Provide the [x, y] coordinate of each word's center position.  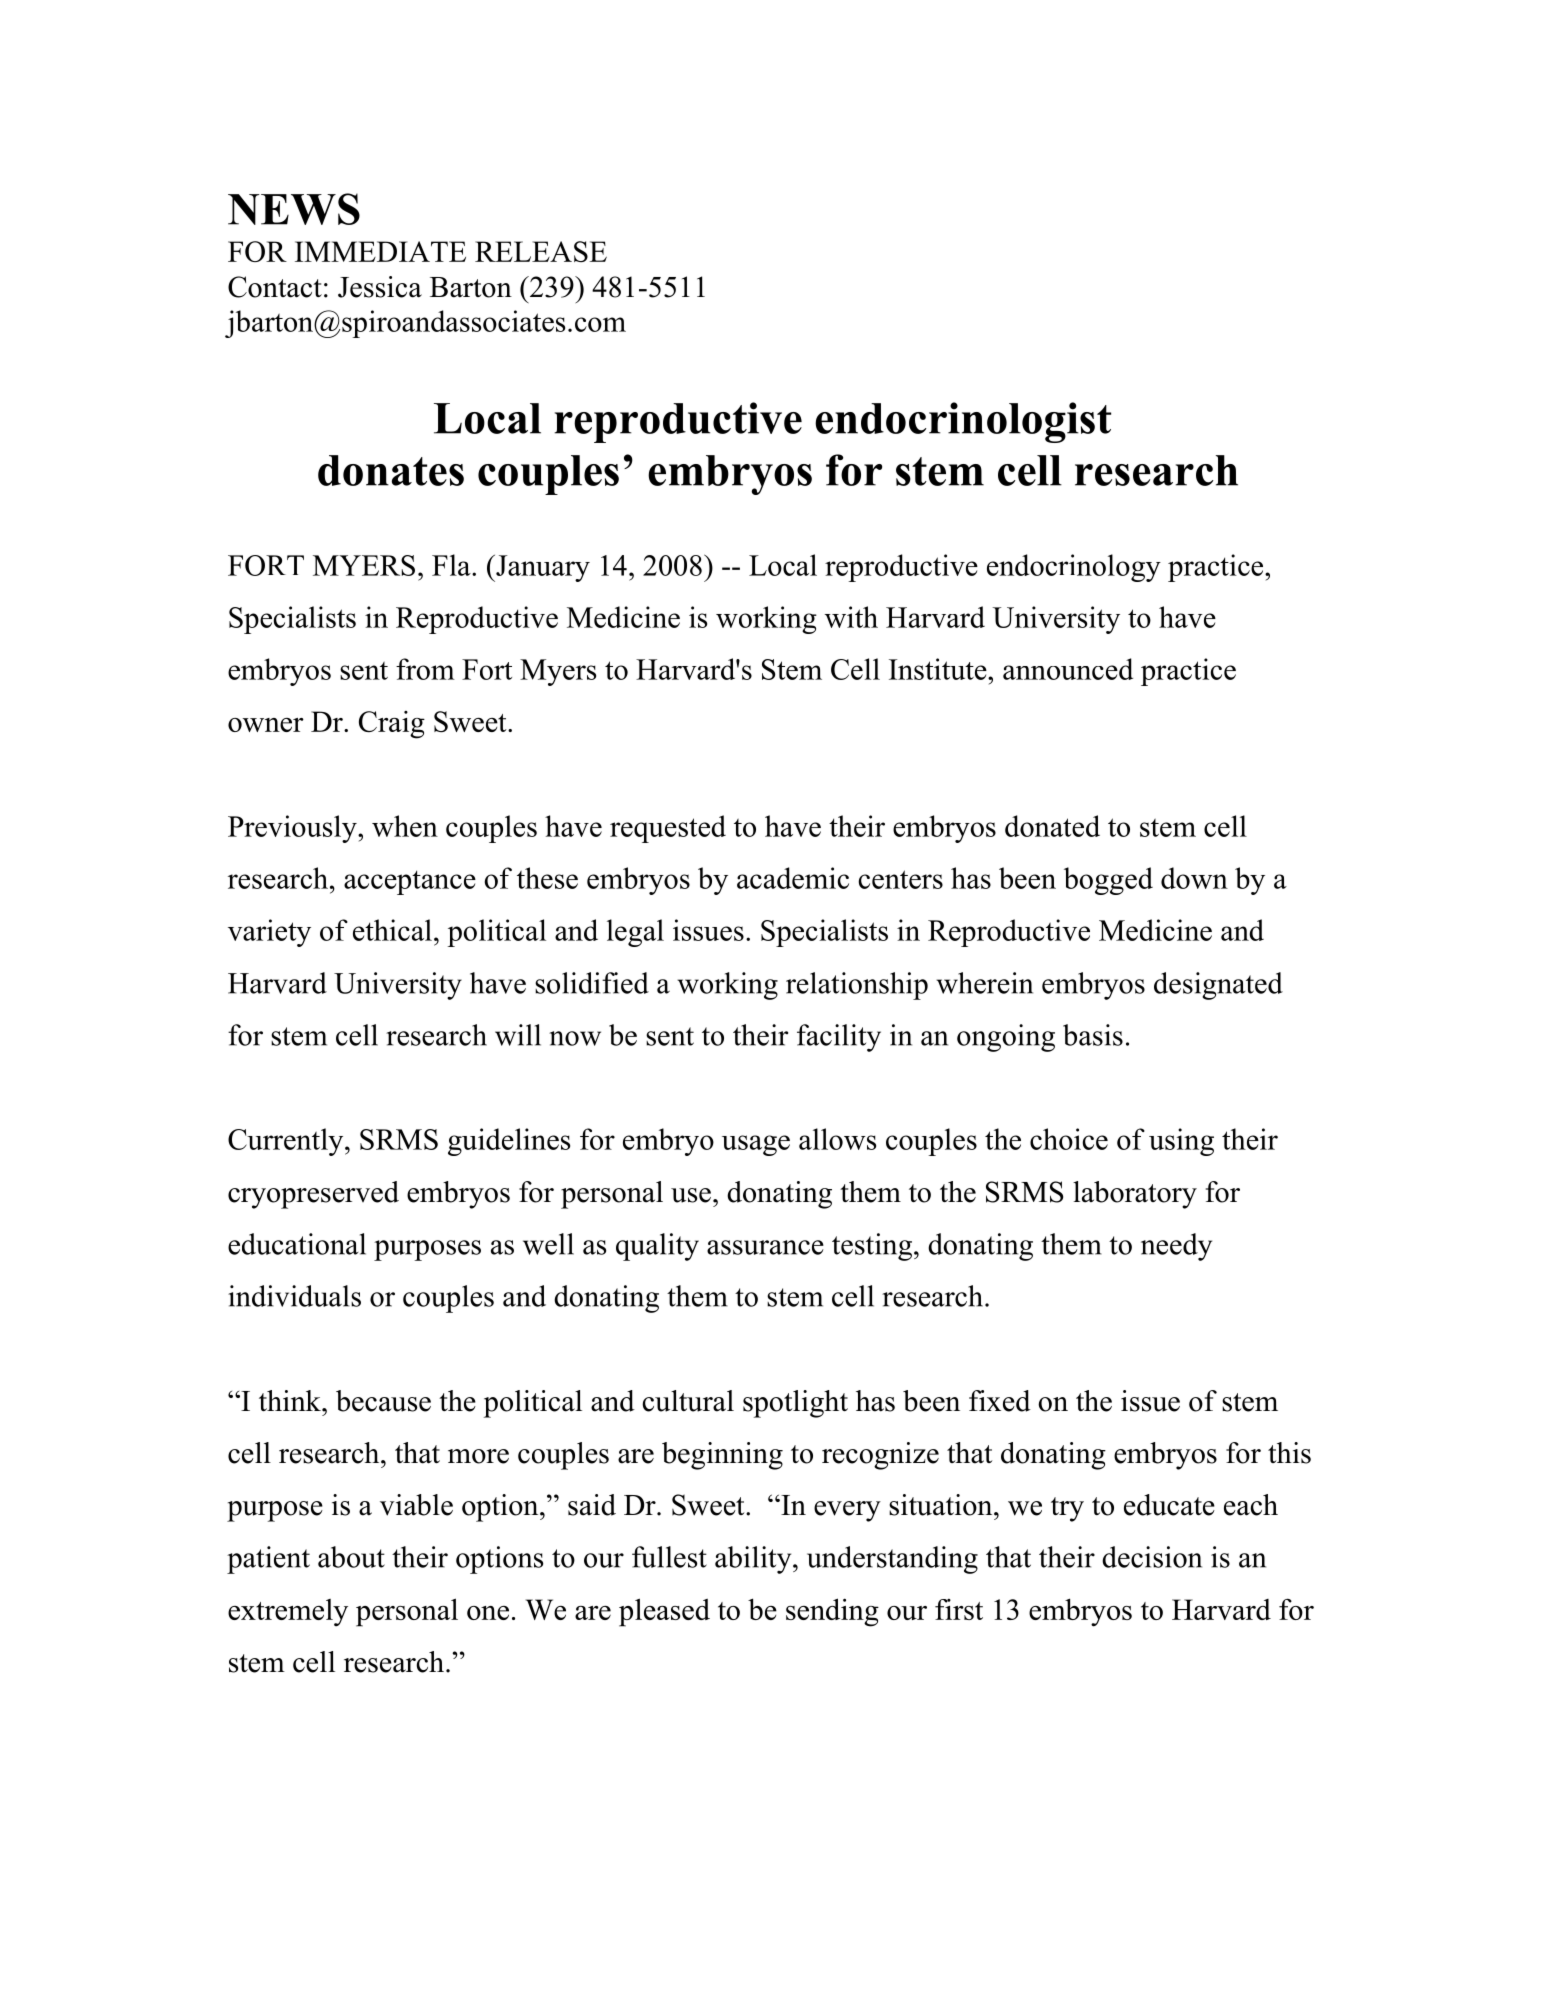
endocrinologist [963, 422]
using [1181, 1142]
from [425, 669]
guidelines [509, 1142]
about [351, 1557]
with [851, 617]
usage [756, 1145]
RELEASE [541, 251]
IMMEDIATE [380, 251]
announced [1068, 669]
